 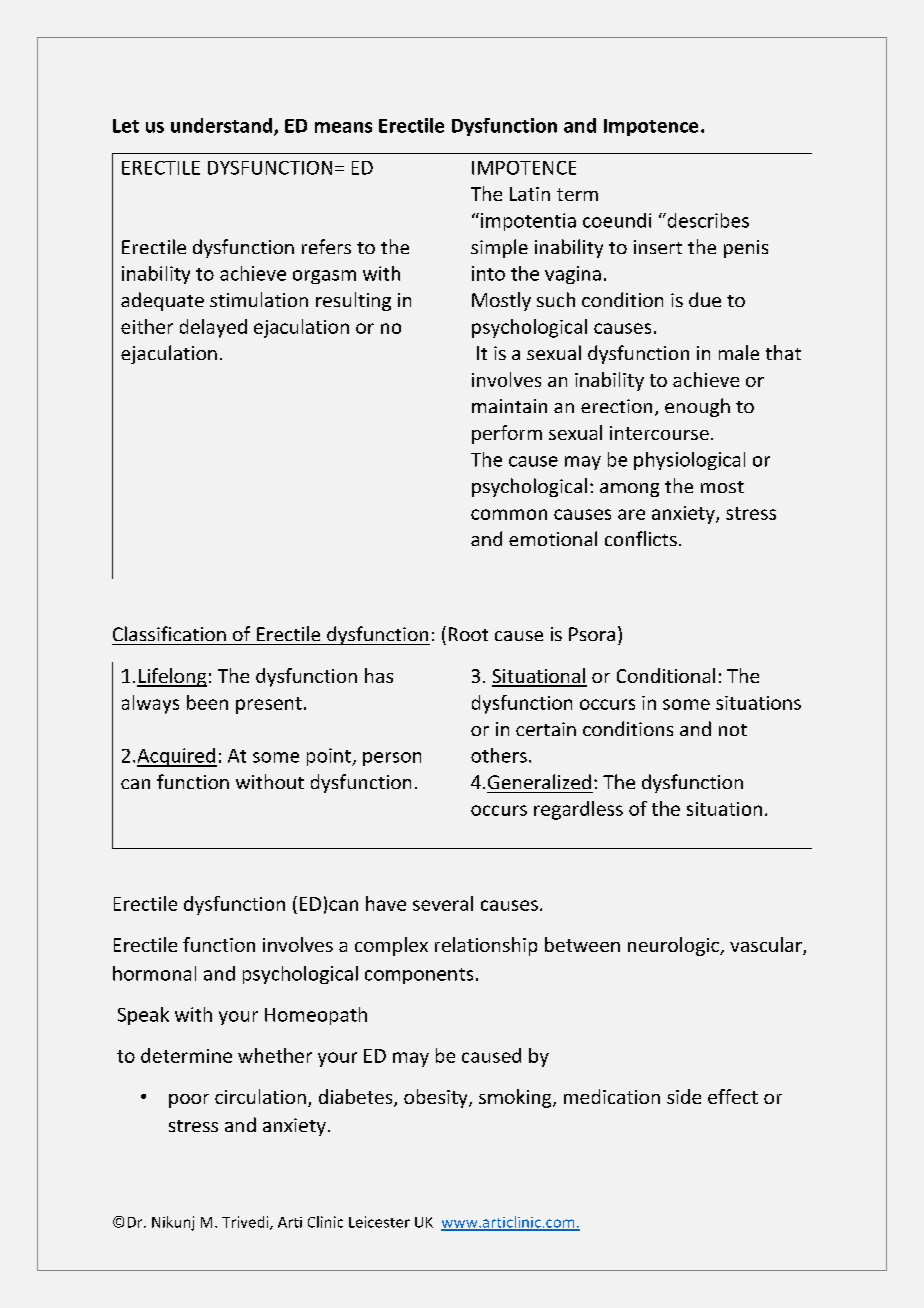 What do you see at coordinates (530, 194) in the page?
I see `Latin` at bounding box center [530, 194].
